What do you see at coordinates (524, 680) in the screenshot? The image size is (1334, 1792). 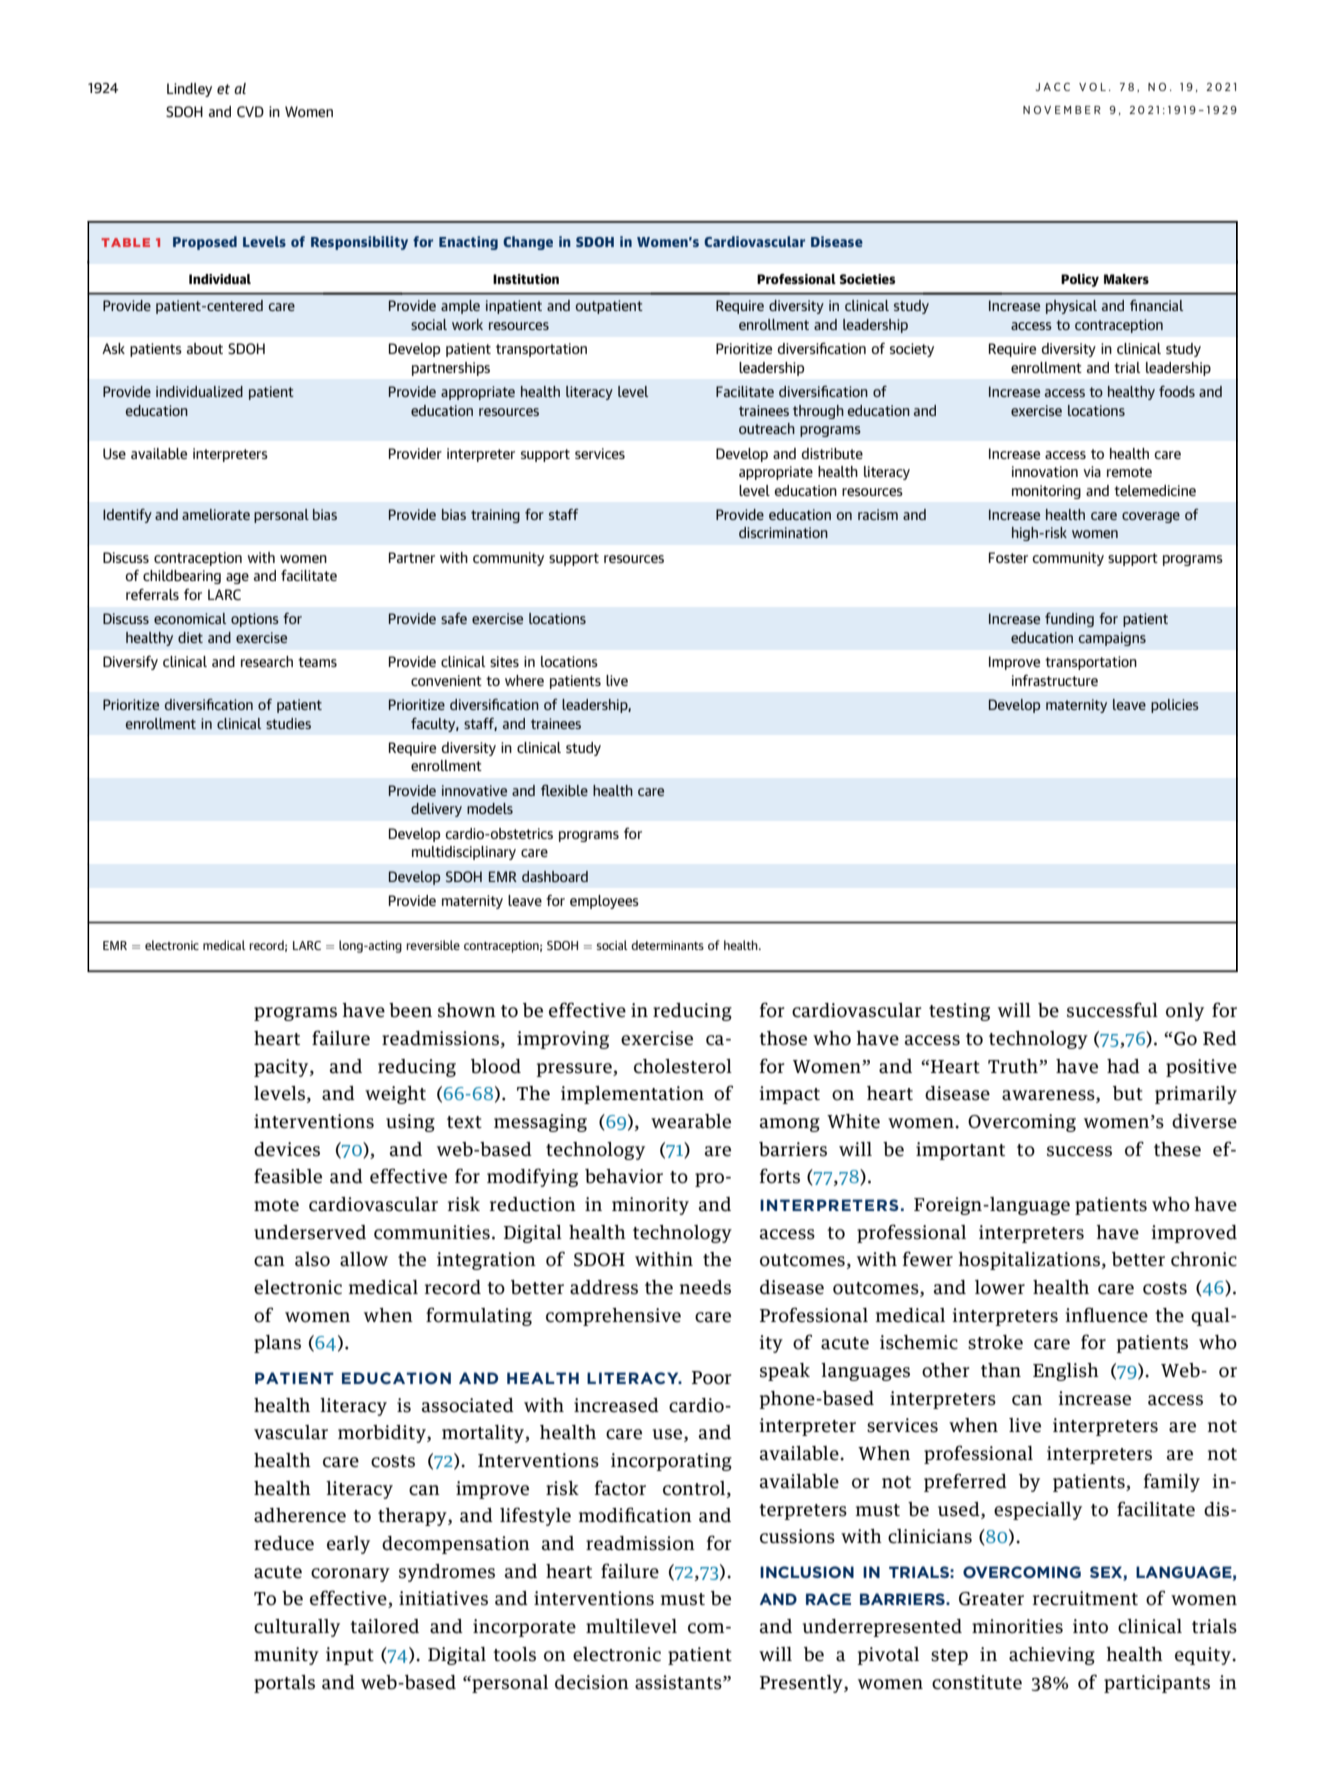 I see `where` at bounding box center [524, 680].
